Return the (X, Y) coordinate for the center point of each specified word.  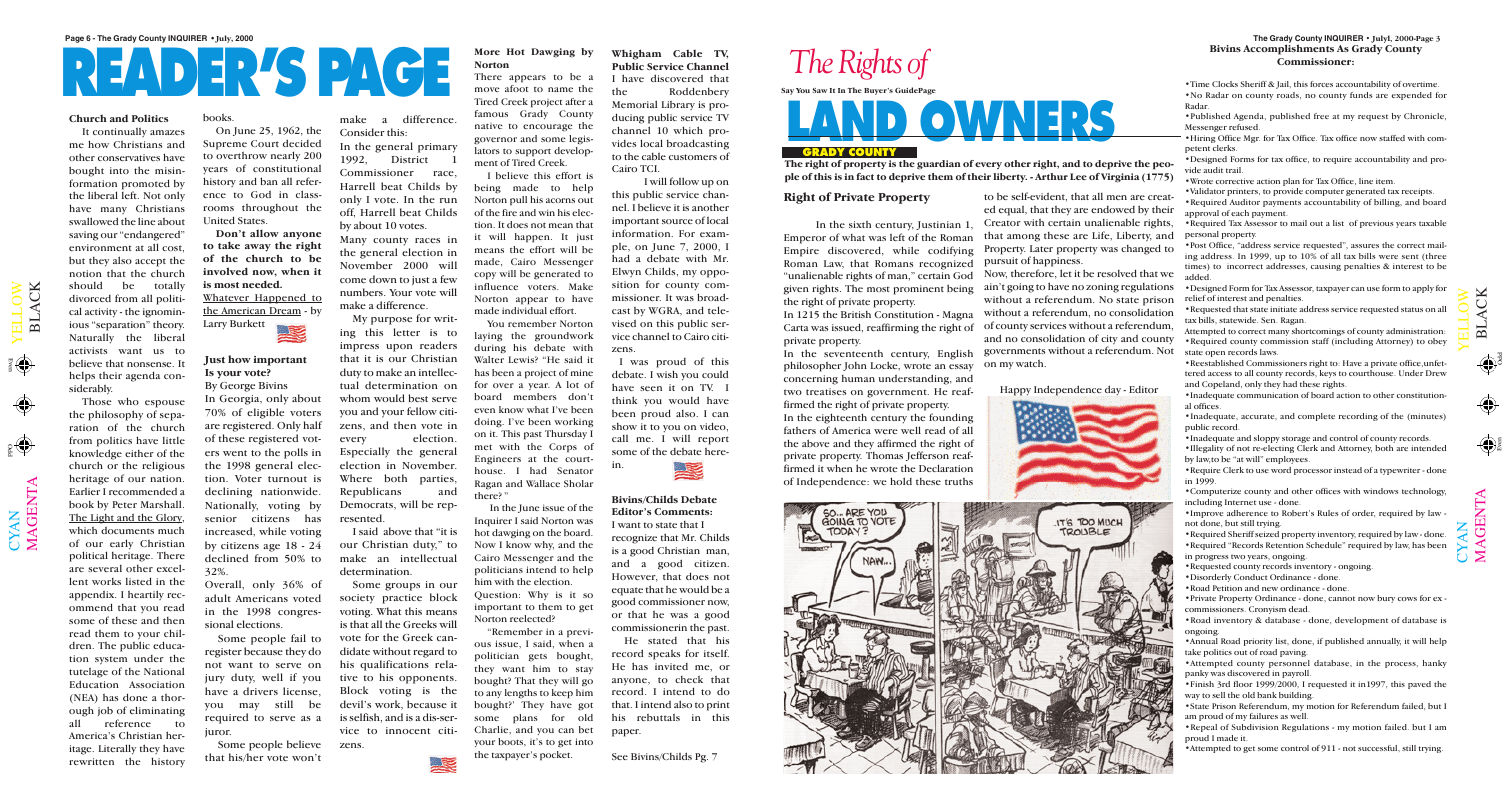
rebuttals (658, 717)
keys (1328, 374)
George (237, 387)
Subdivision (1255, 727)
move (487, 89)
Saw (820, 90)
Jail (1283, 85)
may (249, 707)
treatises (826, 391)
